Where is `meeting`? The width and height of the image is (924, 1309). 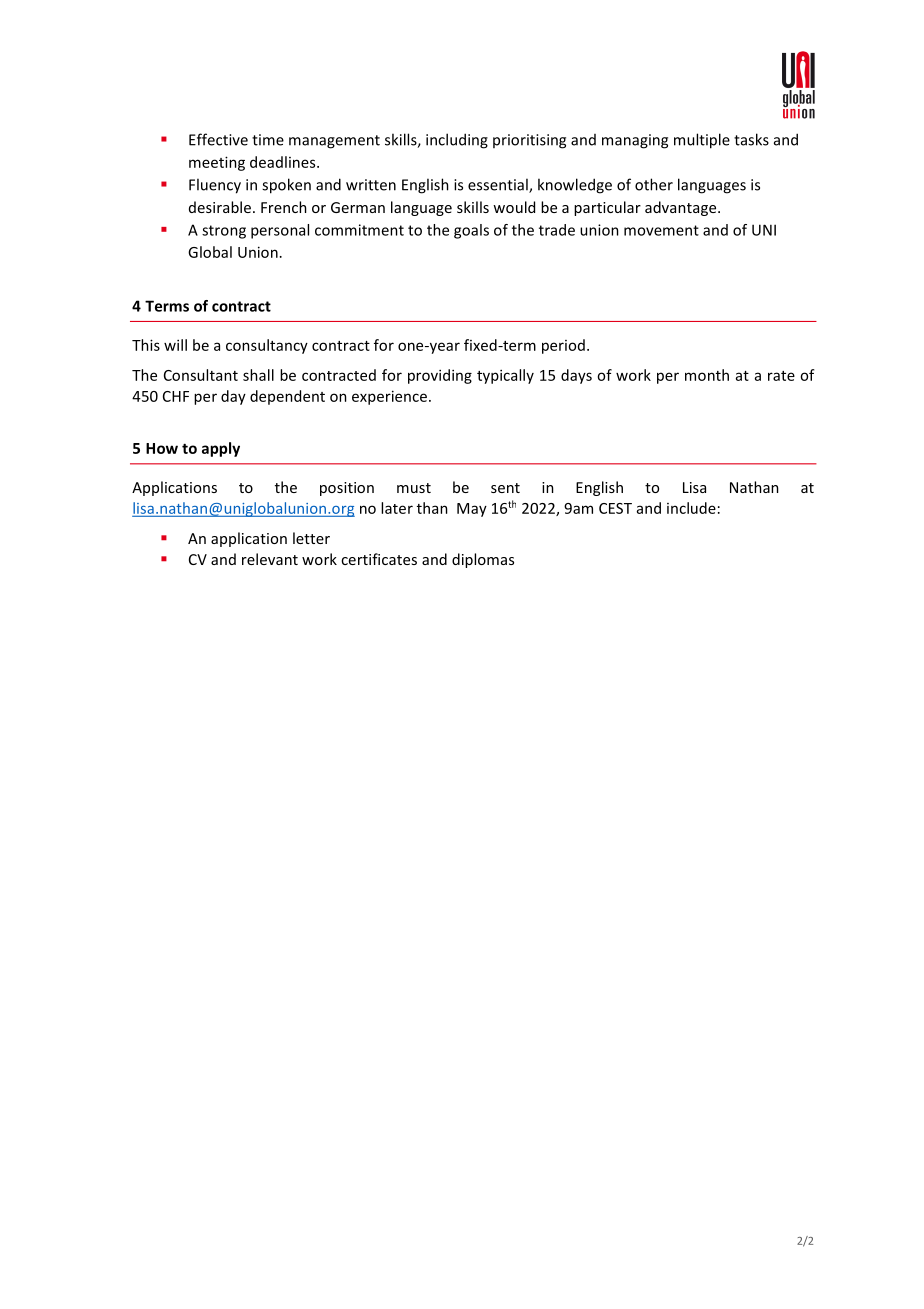 meeting is located at coordinates (217, 163).
